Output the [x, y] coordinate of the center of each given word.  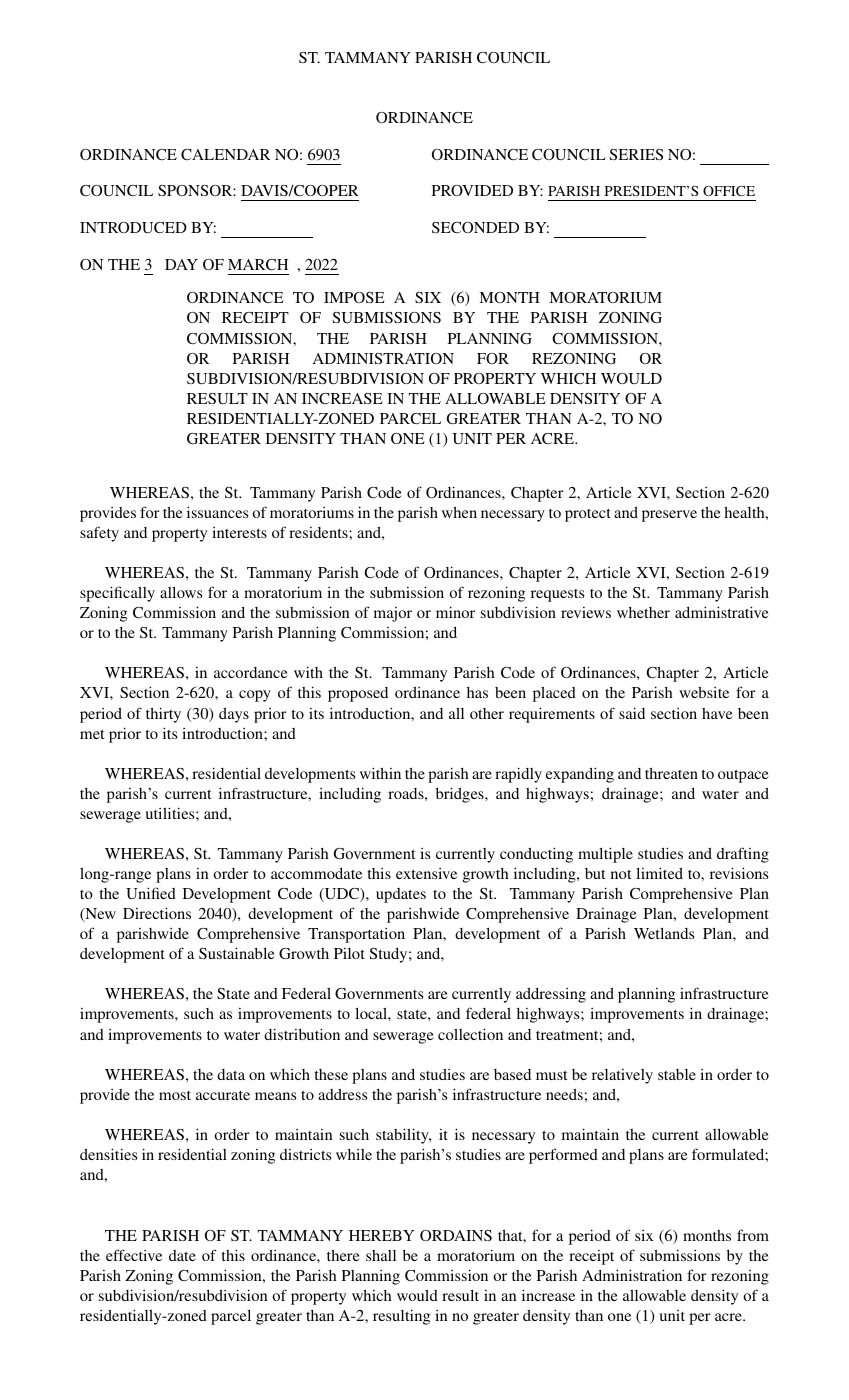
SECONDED [475, 227]
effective [134, 1255]
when [459, 512]
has [477, 692]
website [704, 692]
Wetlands [664, 933]
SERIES [636, 154]
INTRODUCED [133, 228]
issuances [217, 512]
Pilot [349, 953]
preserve [669, 516]
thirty [163, 715]
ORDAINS [456, 1235]
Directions [157, 913]
